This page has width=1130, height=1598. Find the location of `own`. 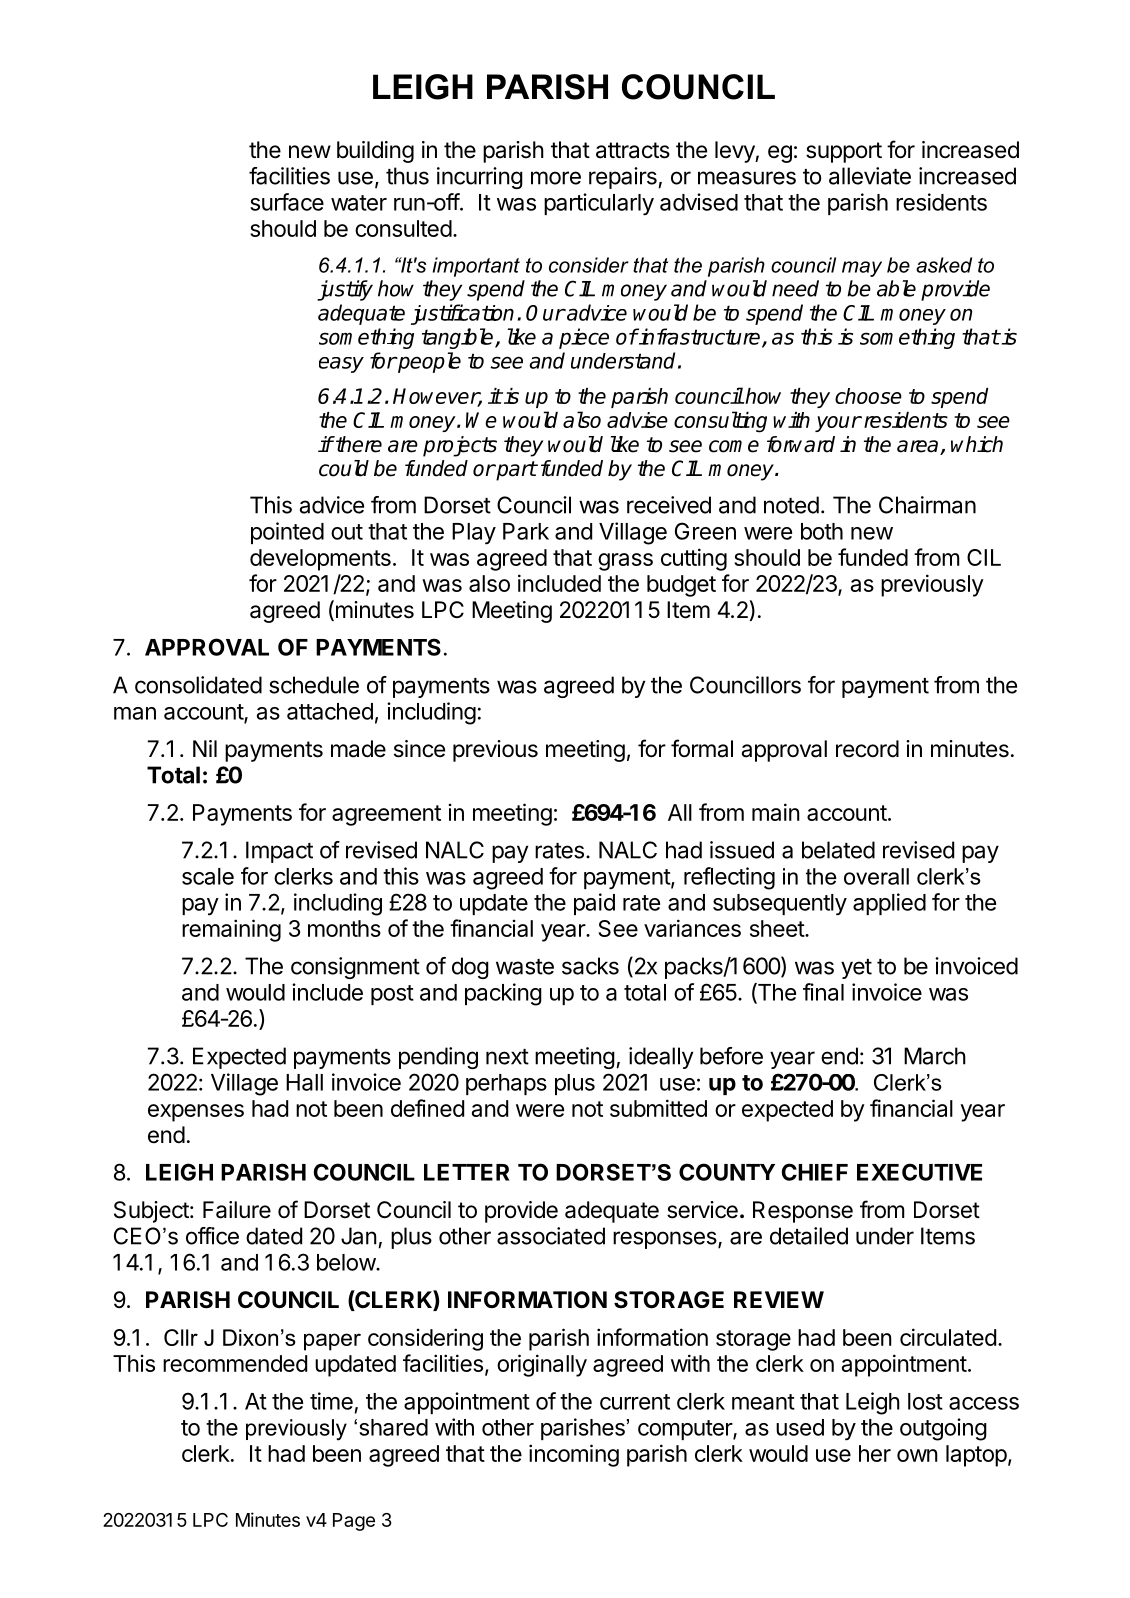

own is located at coordinates (917, 1455).
